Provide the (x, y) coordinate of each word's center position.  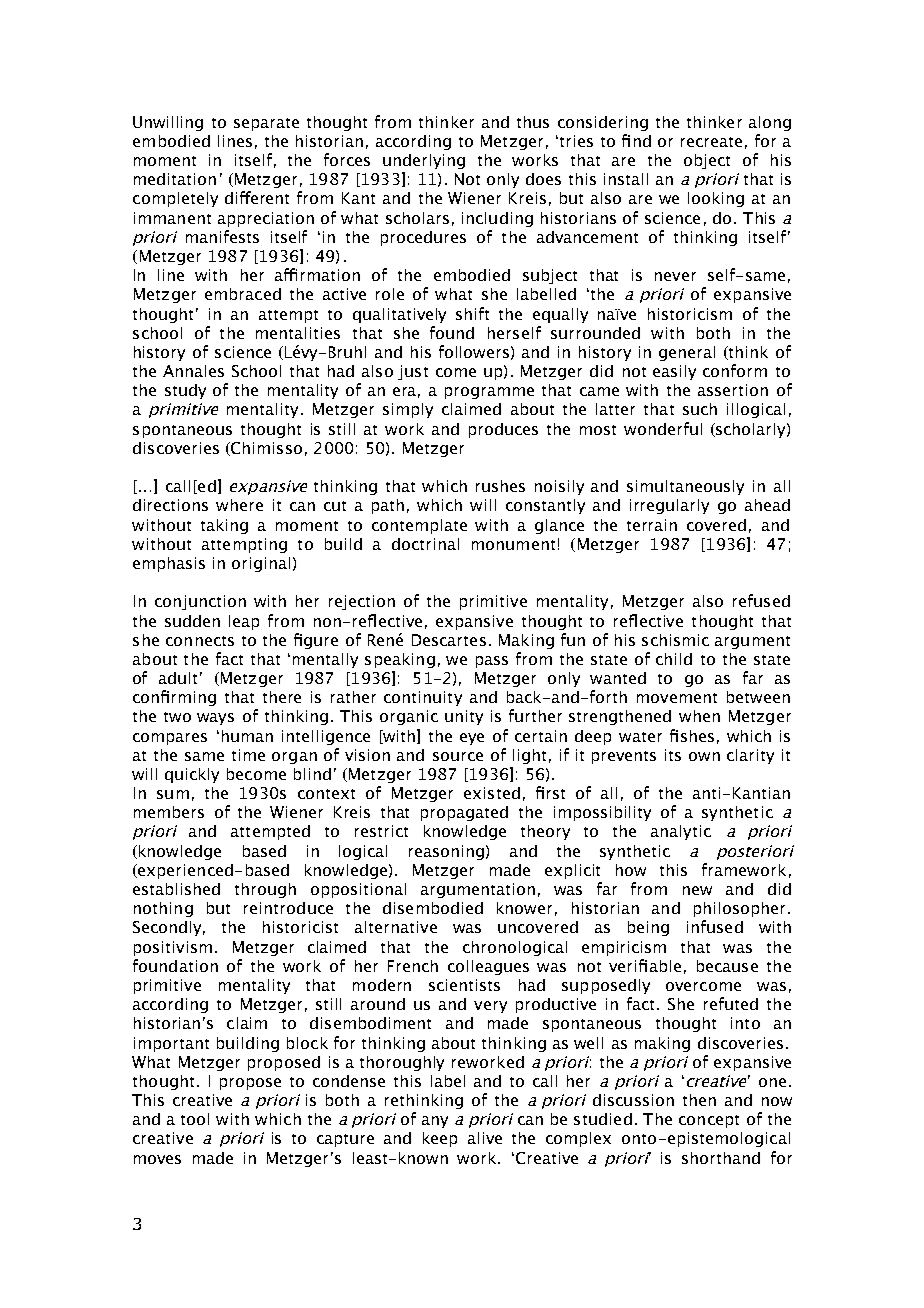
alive (485, 1138)
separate (266, 124)
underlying (424, 161)
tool (195, 1119)
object (707, 161)
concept (709, 1121)
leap (244, 622)
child (674, 659)
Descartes (449, 640)
